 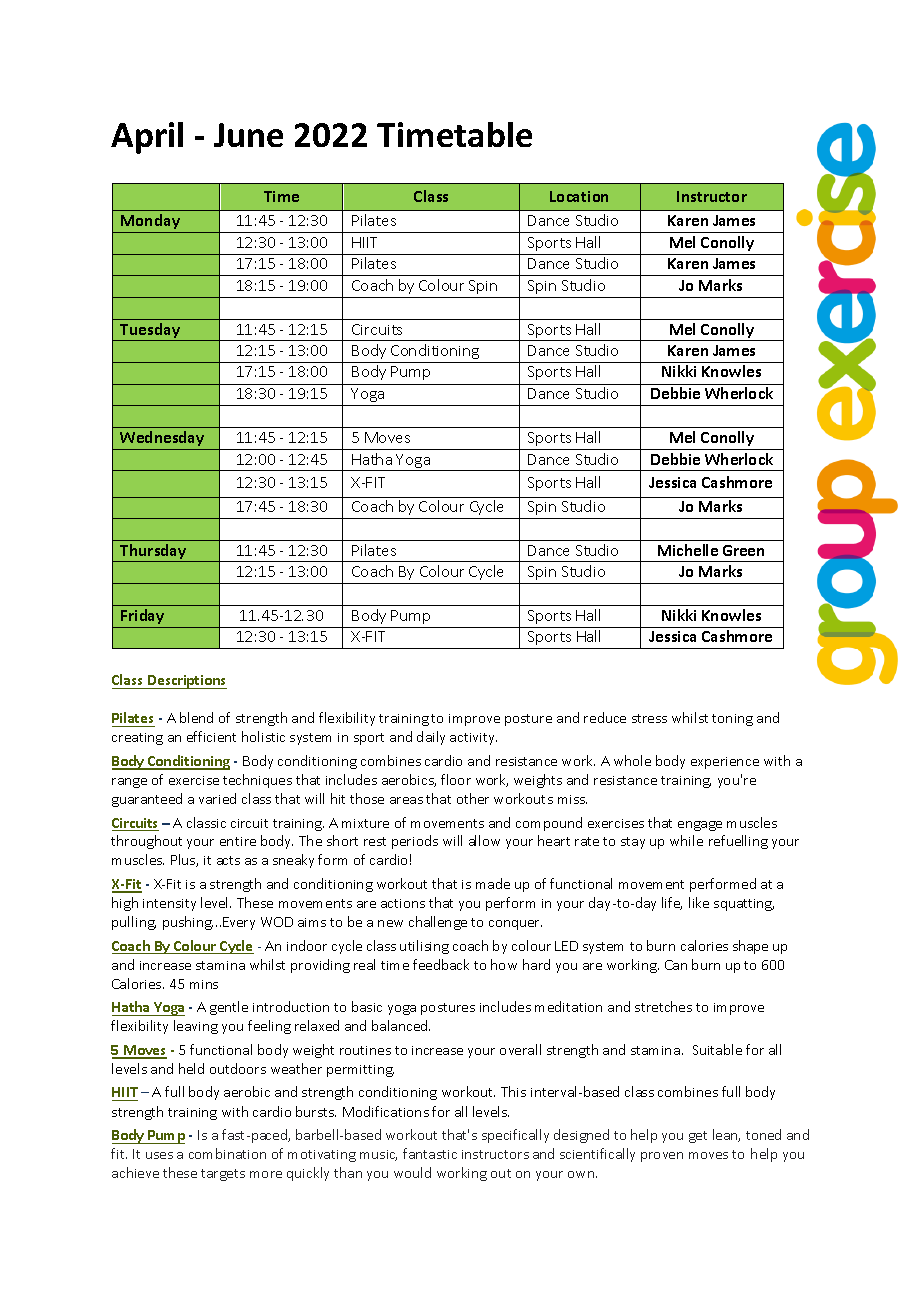 What do you see at coordinates (169, 905) in the screenshot?
I see `intensity` at bounding box center [169, 905].
